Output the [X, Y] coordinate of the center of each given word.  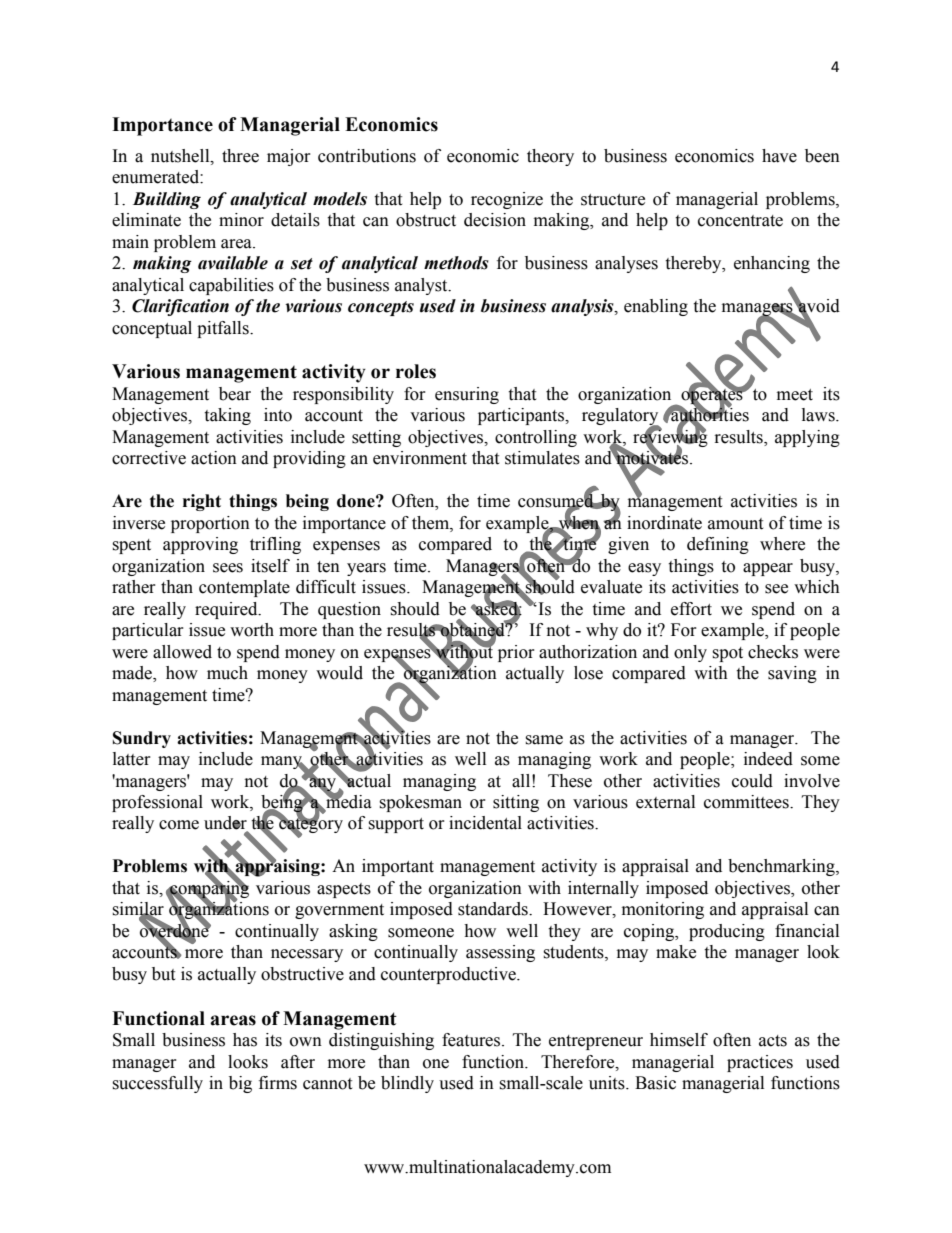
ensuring [467, 395]
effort [691, 609]
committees [747, 802]
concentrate [740, 221]
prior [516, 653]
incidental [485, 823]
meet [795, 395]
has [245, 1040]
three [240, 156]
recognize [507, 200]
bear [235, 394]
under [226, 824]
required [227, 610]
